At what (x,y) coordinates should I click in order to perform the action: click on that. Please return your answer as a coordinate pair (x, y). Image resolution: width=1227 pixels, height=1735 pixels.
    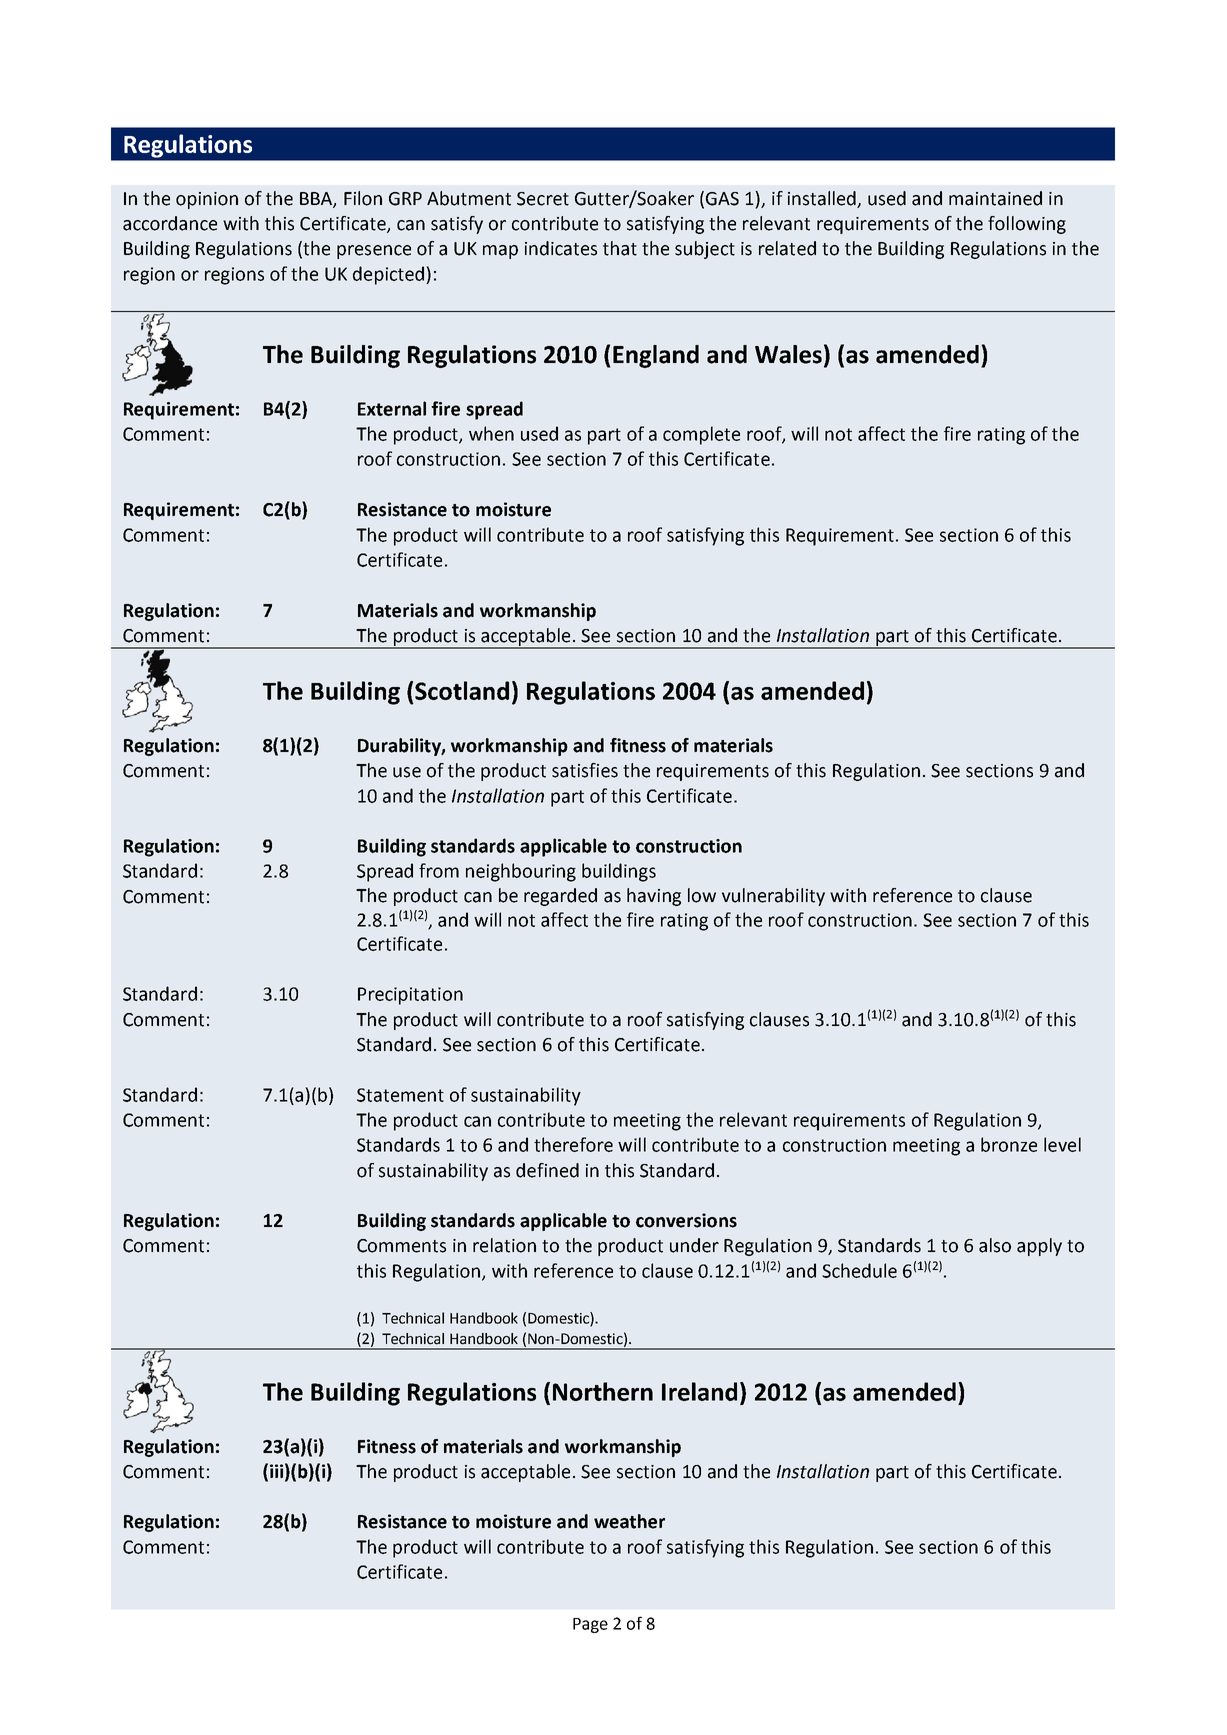
    Looking at the image, I should click on (620, 248).
